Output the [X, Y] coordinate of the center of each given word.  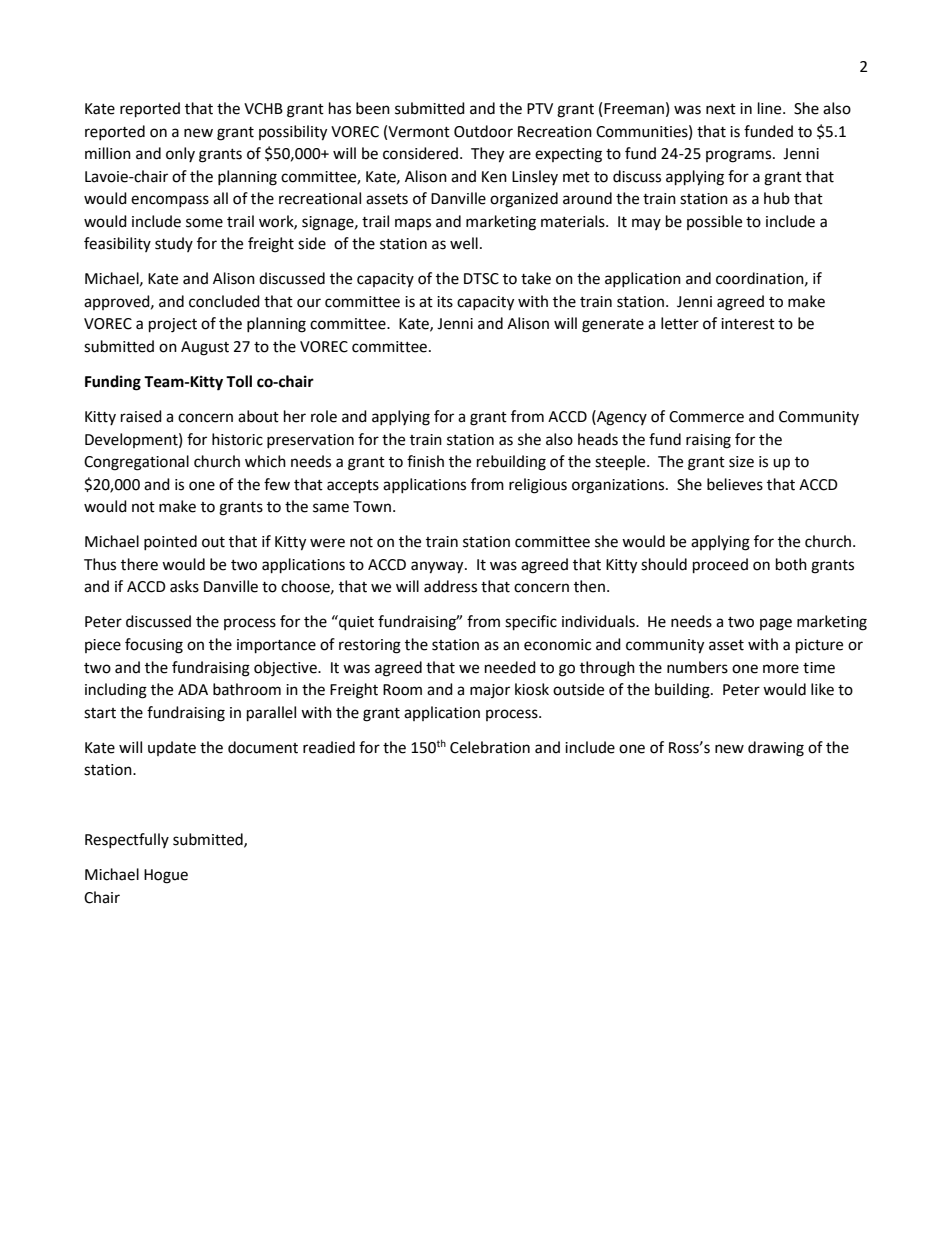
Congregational [136, 463]
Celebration [490, 747]
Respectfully [127, 840]
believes [735, 484]
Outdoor [483, 131]
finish [425, 461]
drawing [776, 749]
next [721, 109]
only [180, 154]
